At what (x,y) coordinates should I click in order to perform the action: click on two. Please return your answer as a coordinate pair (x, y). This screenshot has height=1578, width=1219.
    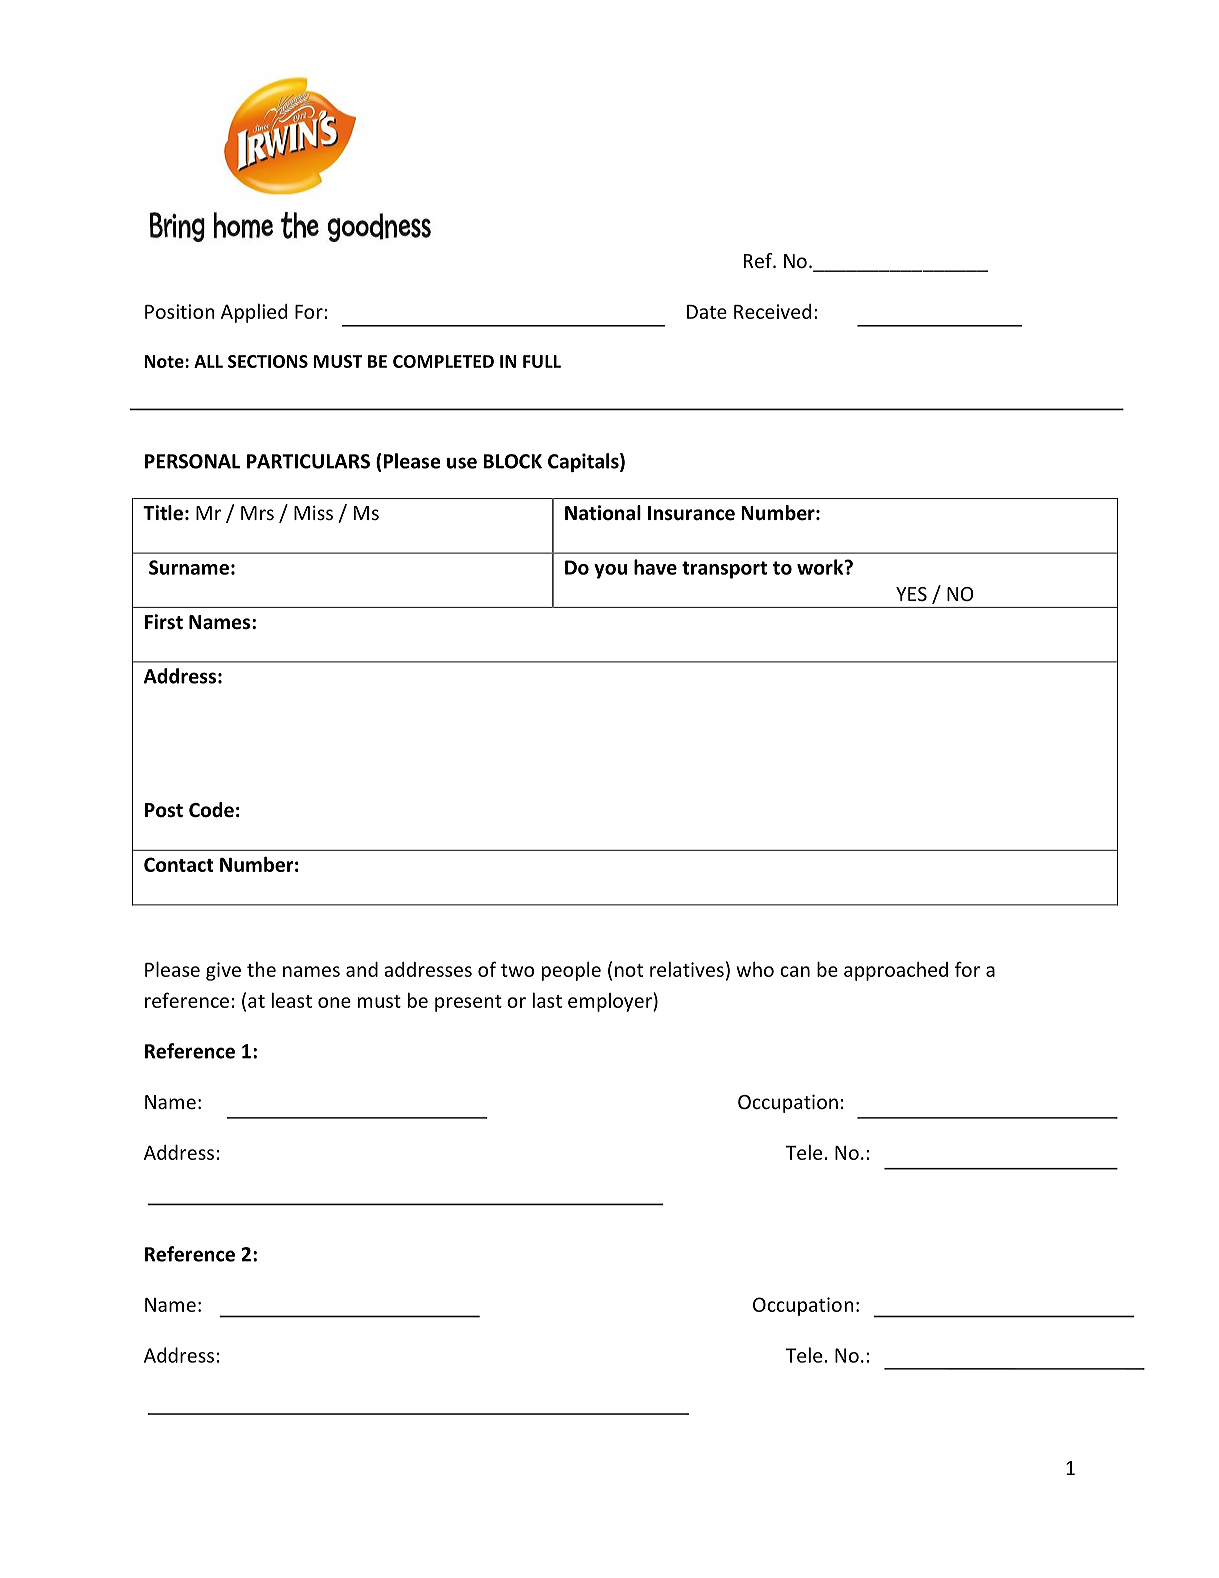
    Looking at the image, I should click on (517, 970).
